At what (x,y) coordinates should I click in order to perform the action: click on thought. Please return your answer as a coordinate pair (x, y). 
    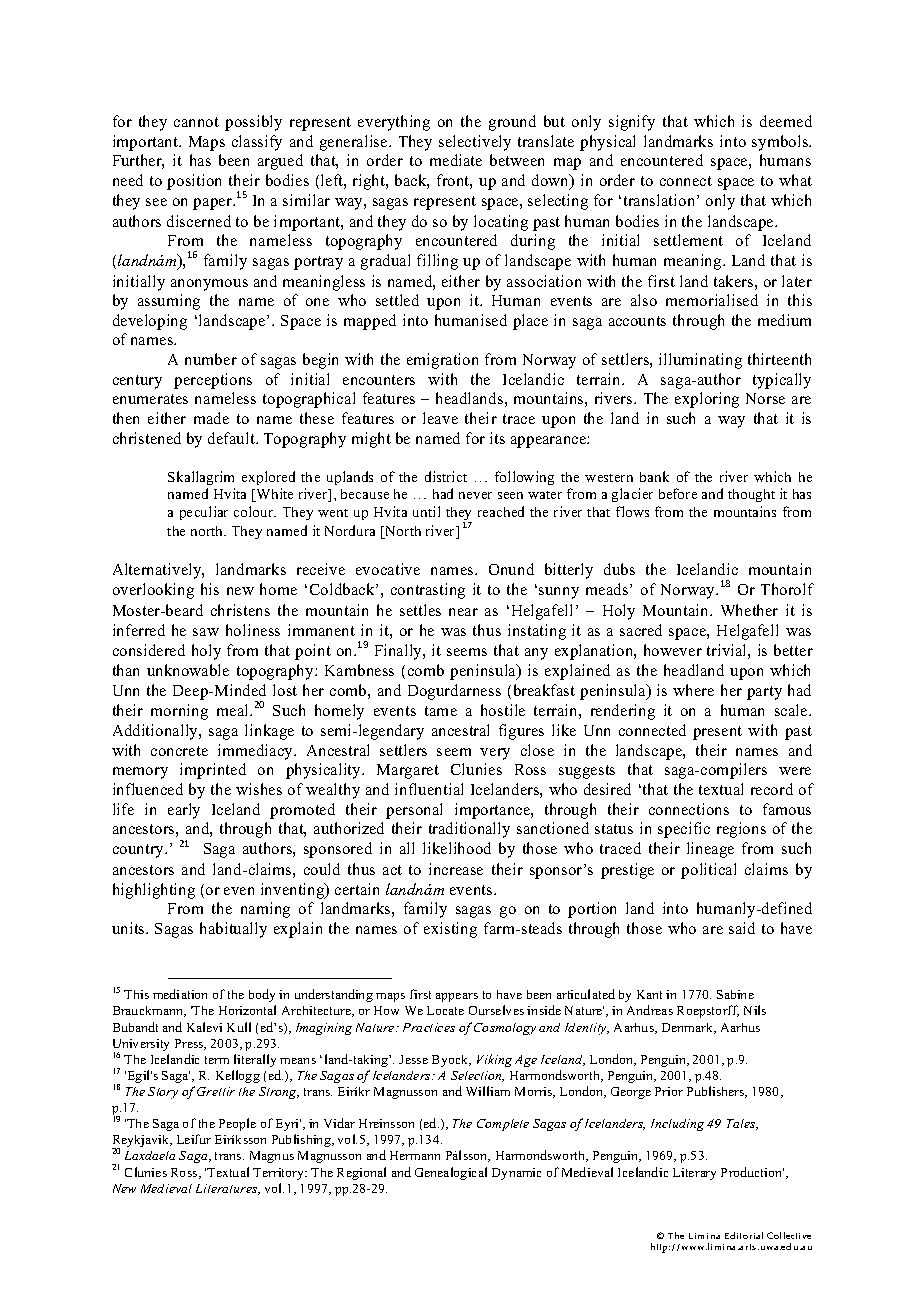
    Looking at the image, I should click on (751, 495).
